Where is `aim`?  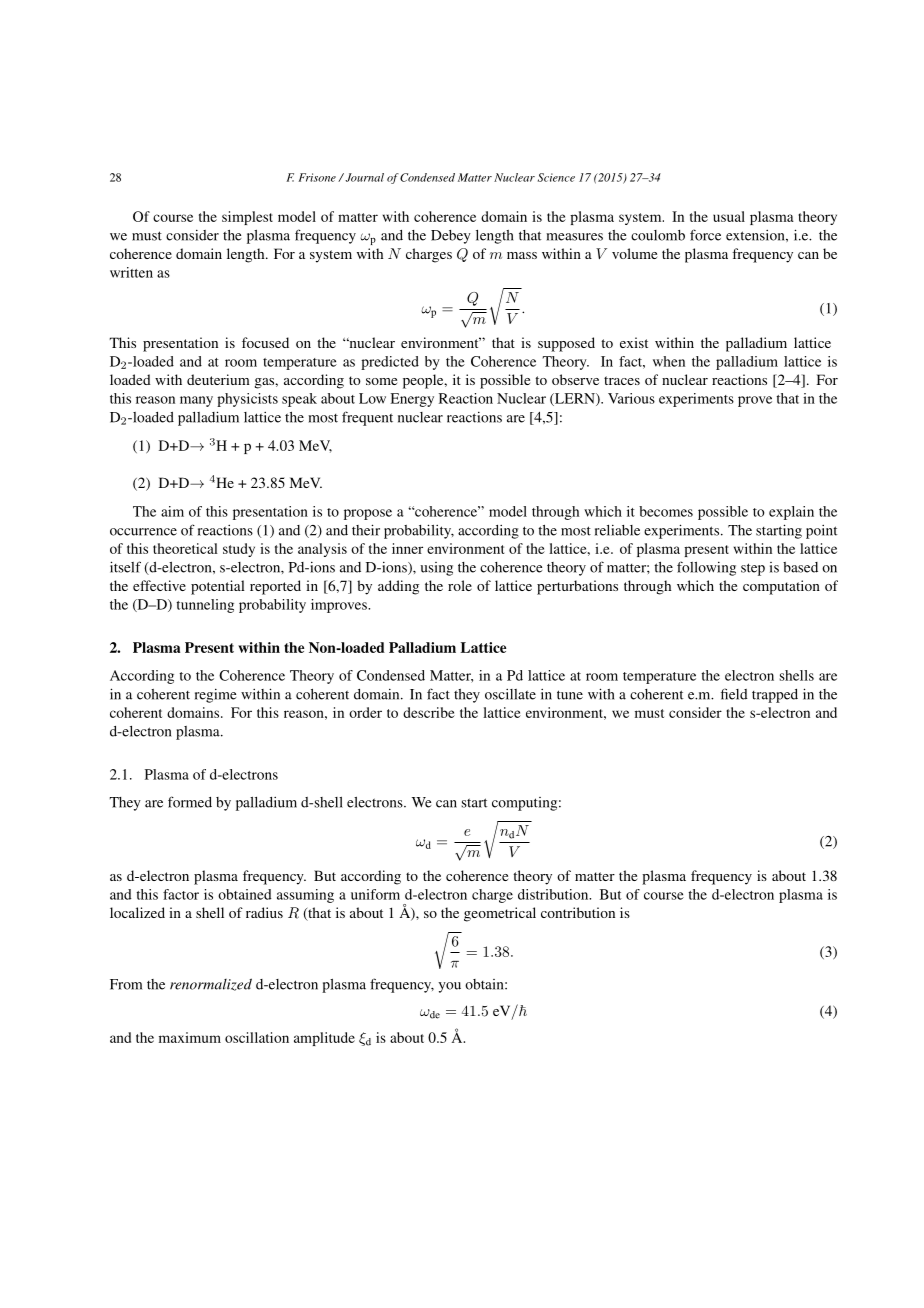 aim is located at coordinates (172, 511).
